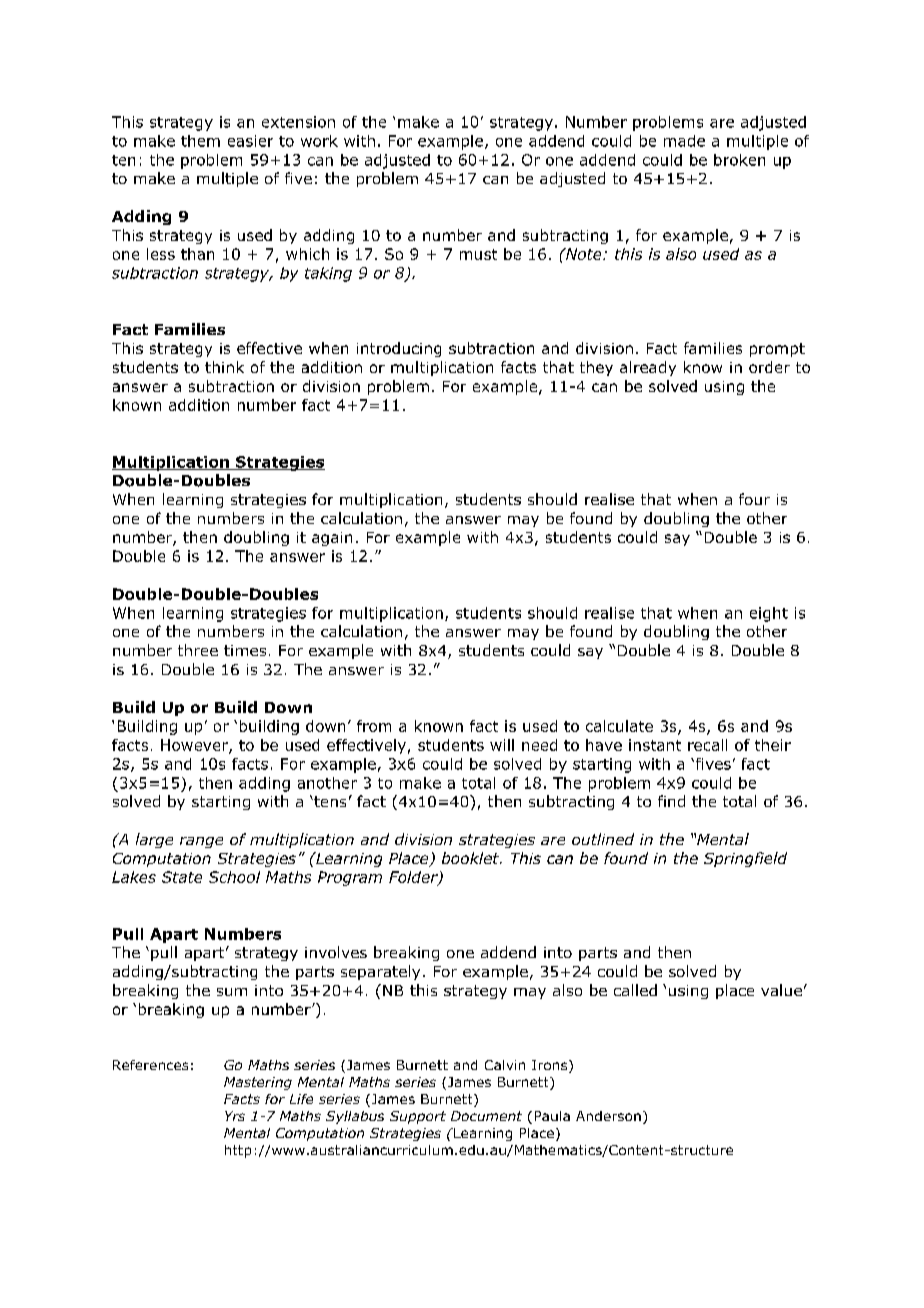 This screenshot has height=1308, width=924. Describe the element at coordinates (235, 1116) in the screenshot. I see `Yrs` at that location.
